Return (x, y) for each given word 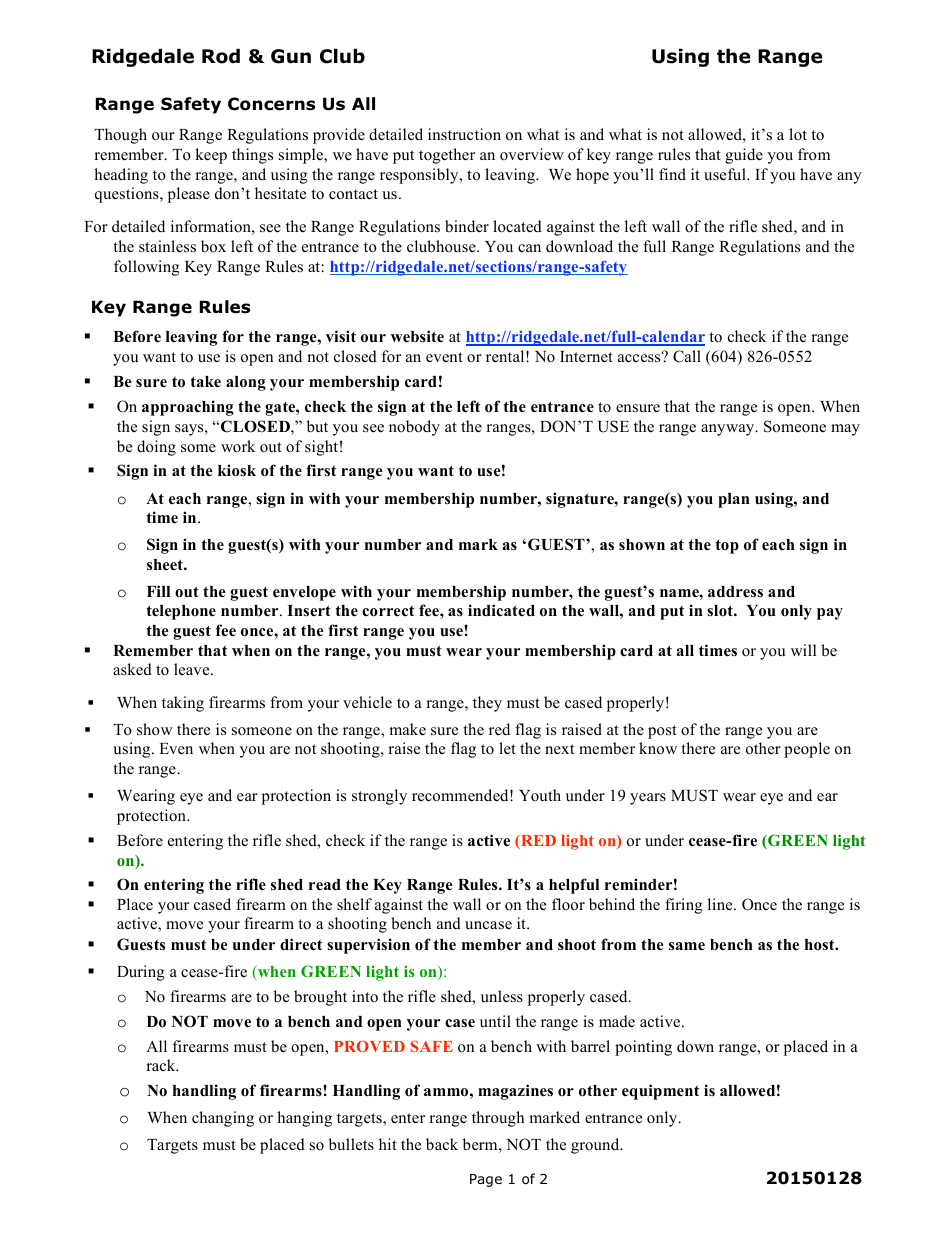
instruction (464, 134)
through (498, 1119)
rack (162, 1065)
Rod (221, 56)
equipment (660, 1092)
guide (744, 156)
